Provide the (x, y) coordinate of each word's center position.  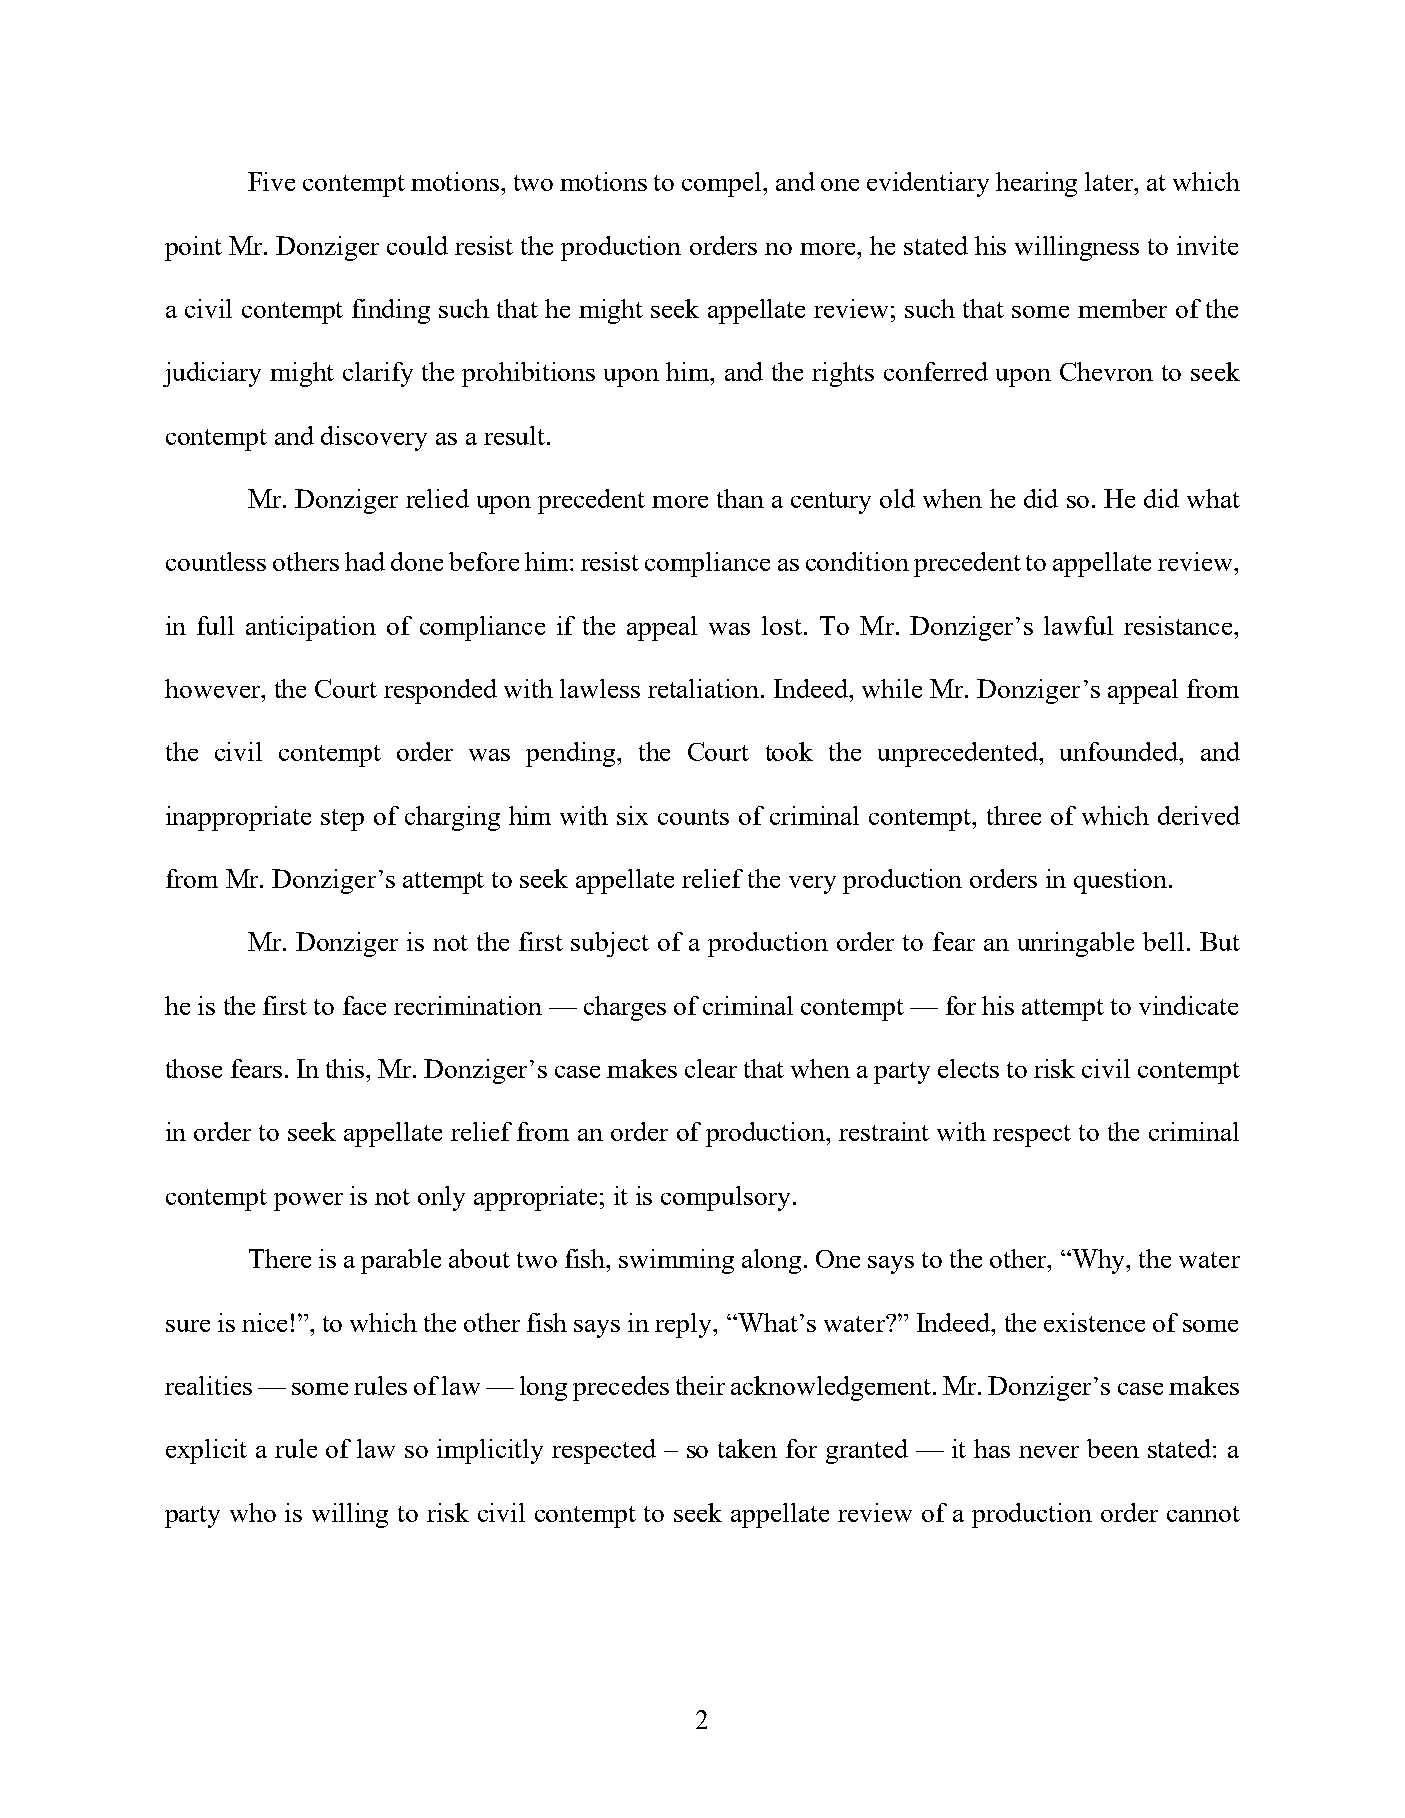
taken (747, 1448)
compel (723, 184)
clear (711, 1068)
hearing (1036, 184)
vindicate (1188, 1005)
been (1113, 1448)
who (253, 1512)
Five (271, 181)
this (346, 1068)
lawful (1078, 625)
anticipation (311, 628)
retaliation (705, 688)
